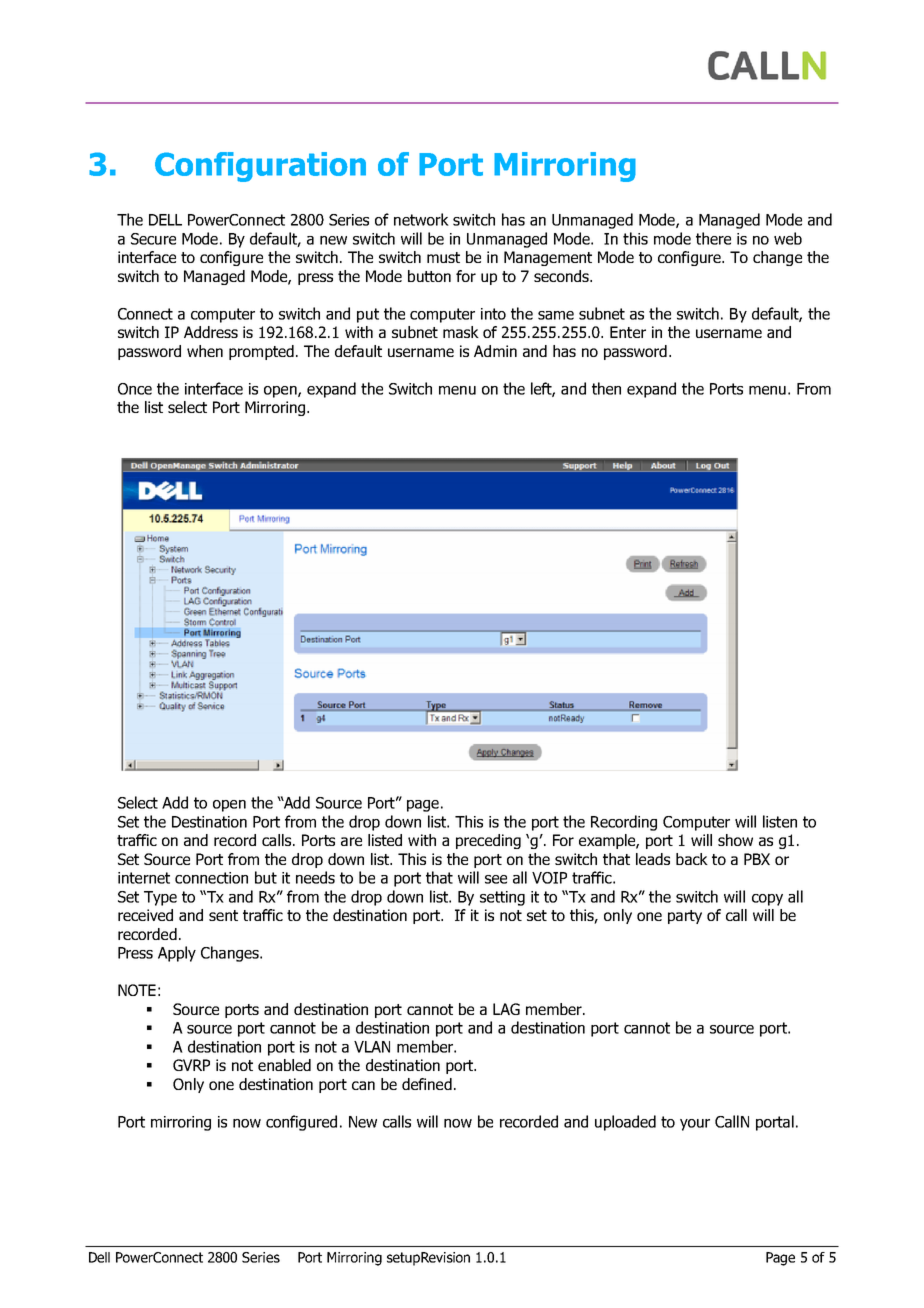 This image has width=924, height=1308. Describe the element at coordinates (735, 840) in the image. I see `show` at that location.
